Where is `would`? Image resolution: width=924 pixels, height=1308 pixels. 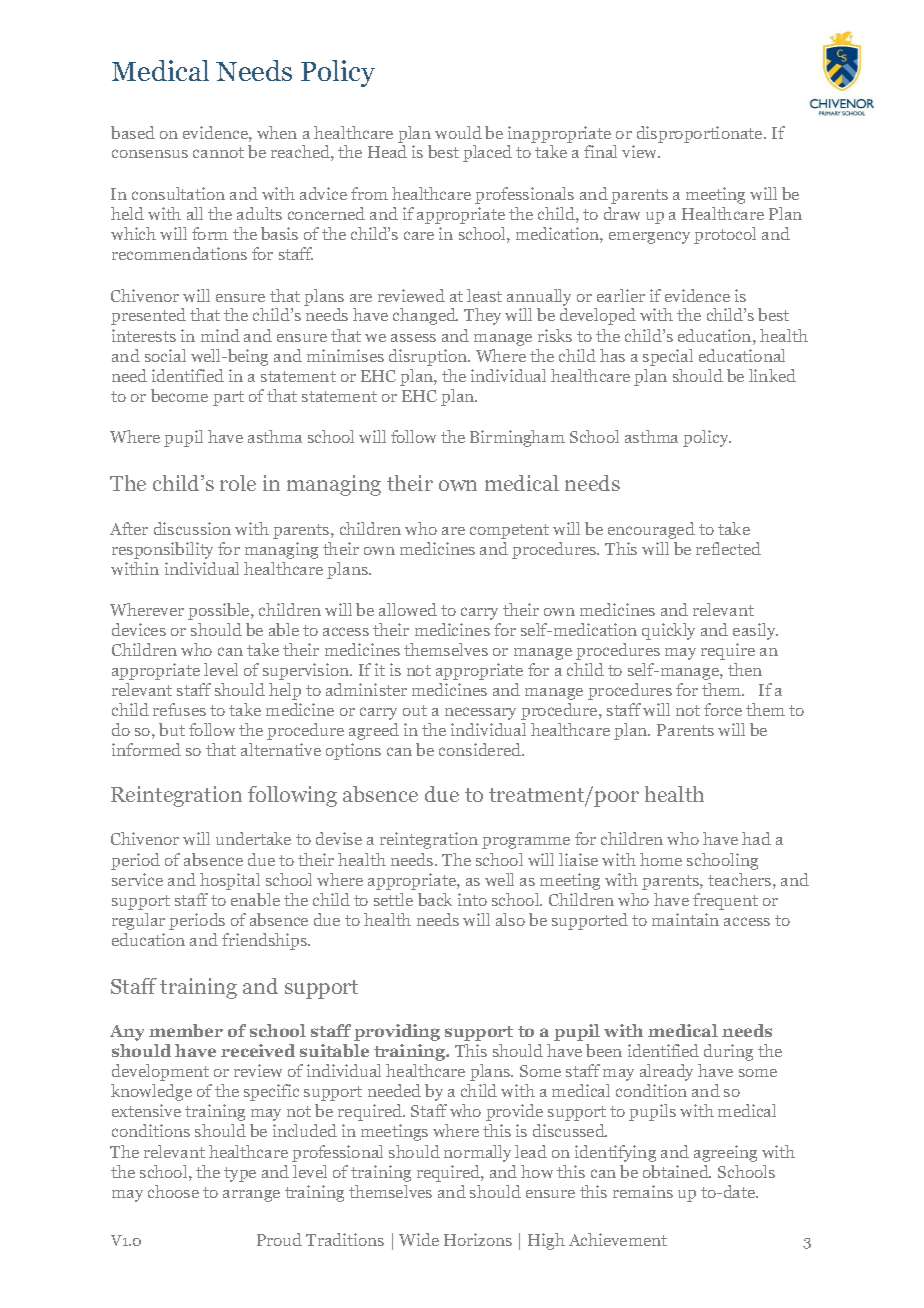
would is located at coordinates (458, 132).
